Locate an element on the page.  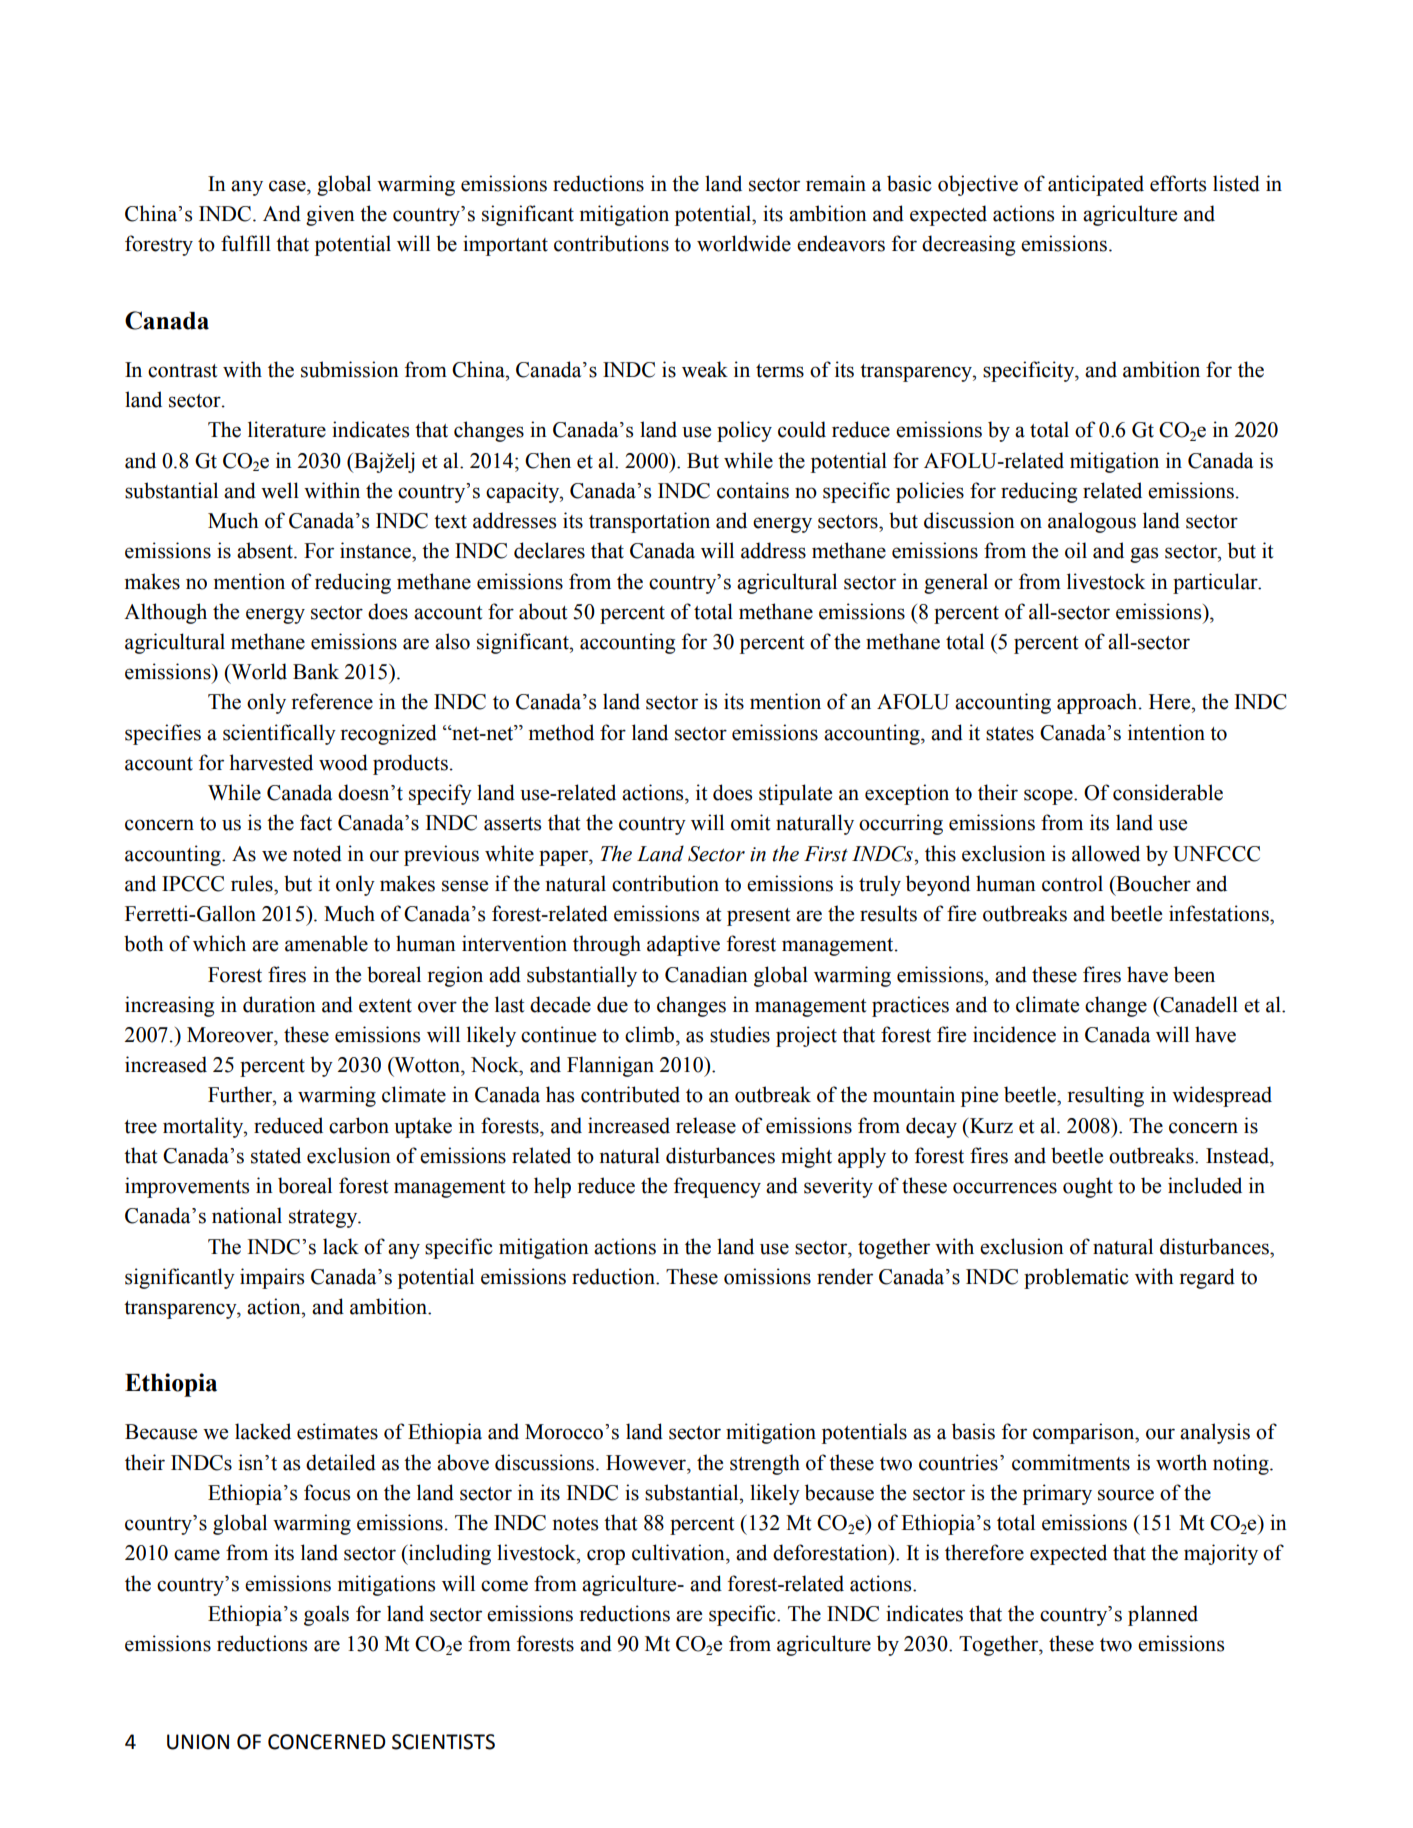
approach is located at coordinates (1098, 703).
